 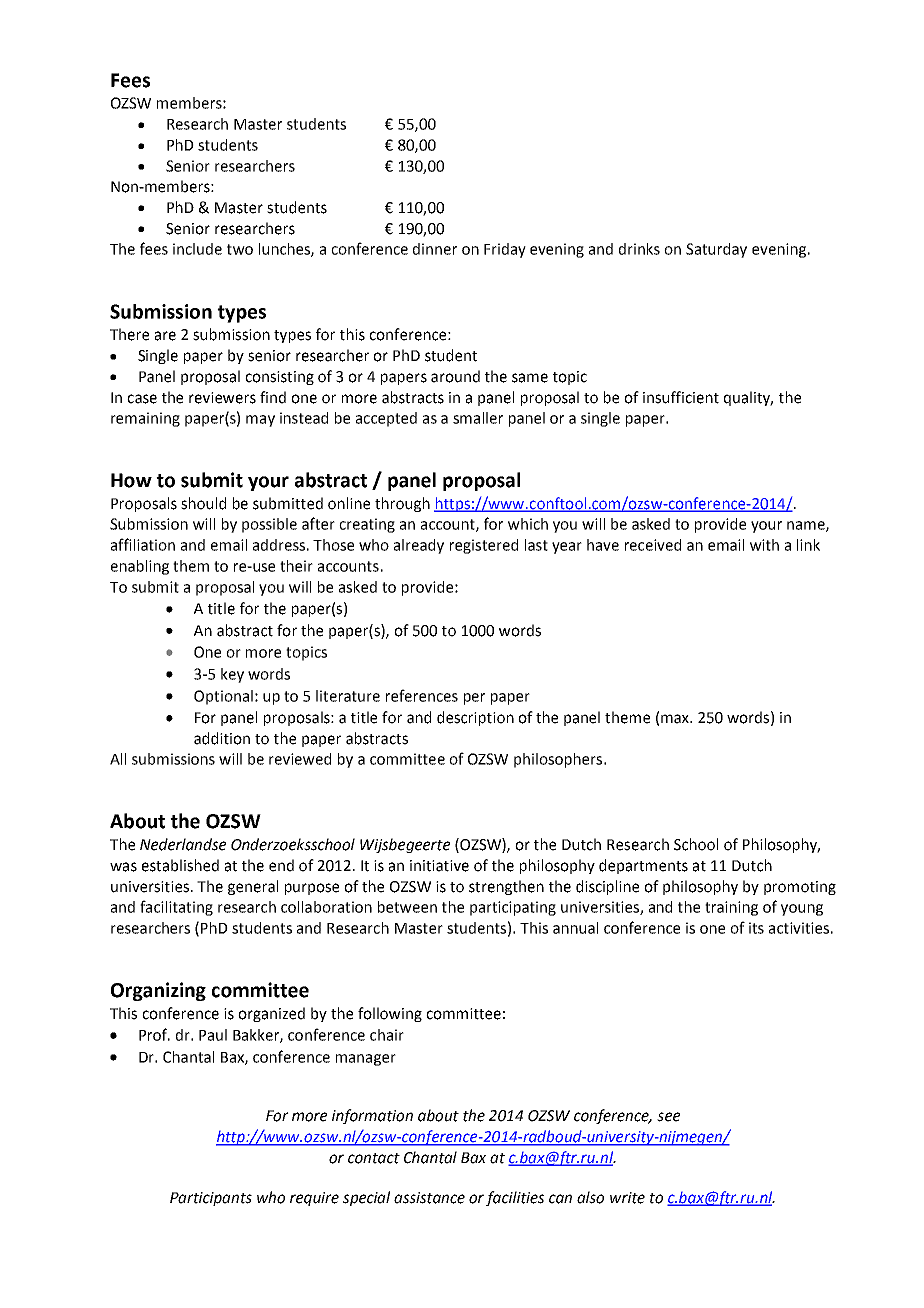 What do you see at coordinates (435, 249) in the image?
I see `dinner` at bounding box center [435, 249].
